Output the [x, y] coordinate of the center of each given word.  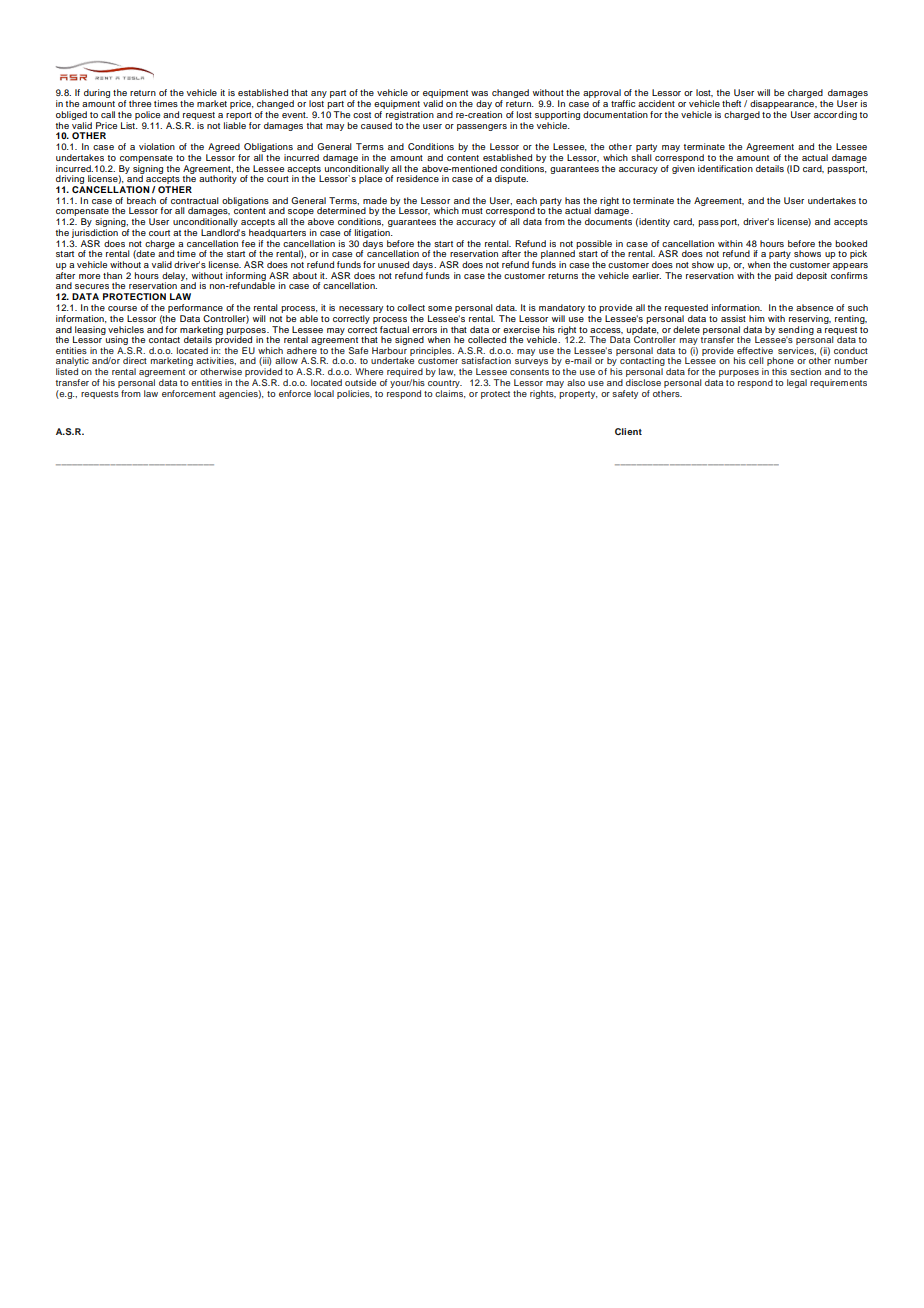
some [440, 308]
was [479, 93]
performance [195, 308]
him [757, 318]
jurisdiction [95, 233]
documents [608, 221]
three [140, 103]
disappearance [783, 106]
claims [450, 392]
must [472, 211]
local [324, 393]
